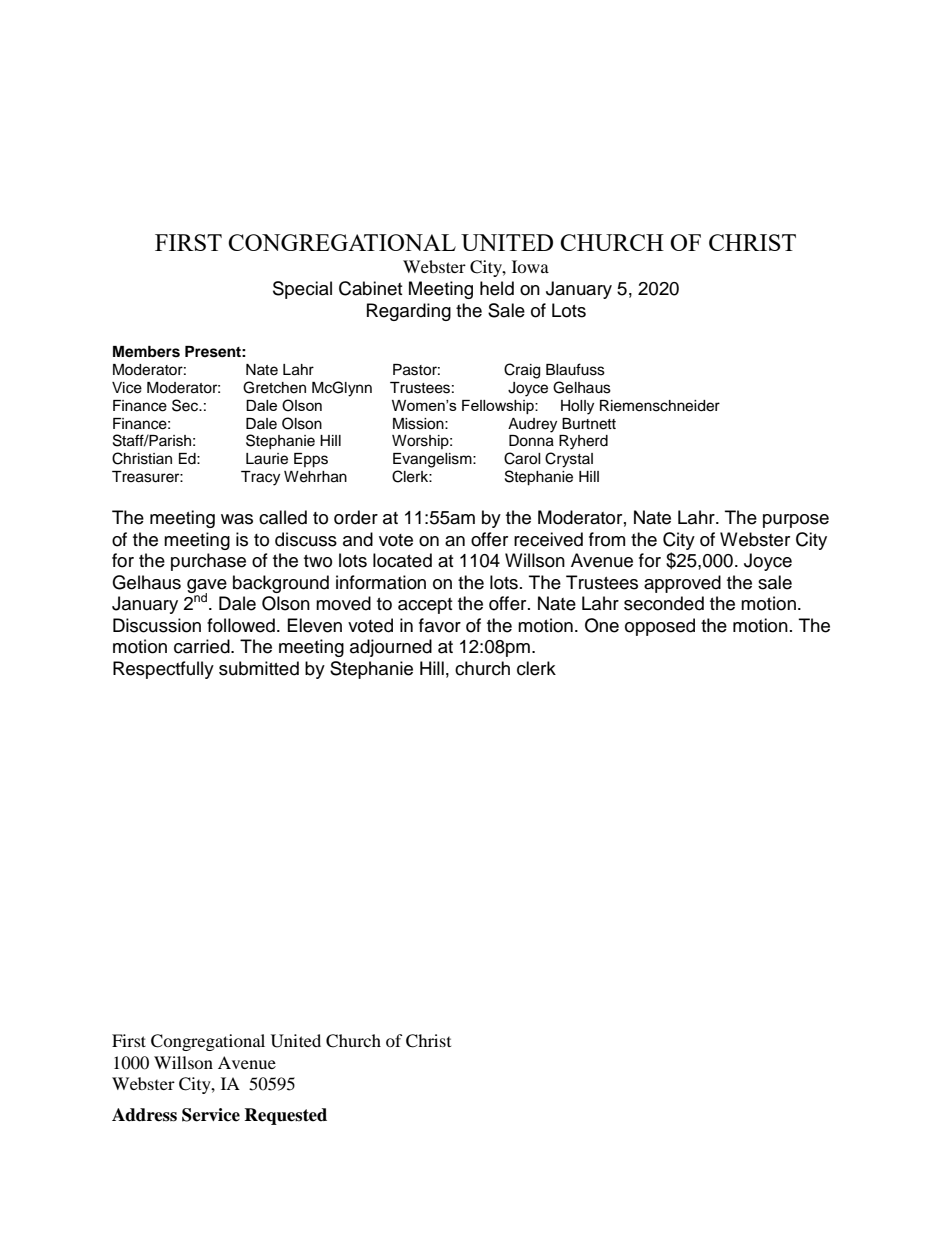  Describe the element at coordinates (144, 1115) in the image. I see `Address` at that location.
